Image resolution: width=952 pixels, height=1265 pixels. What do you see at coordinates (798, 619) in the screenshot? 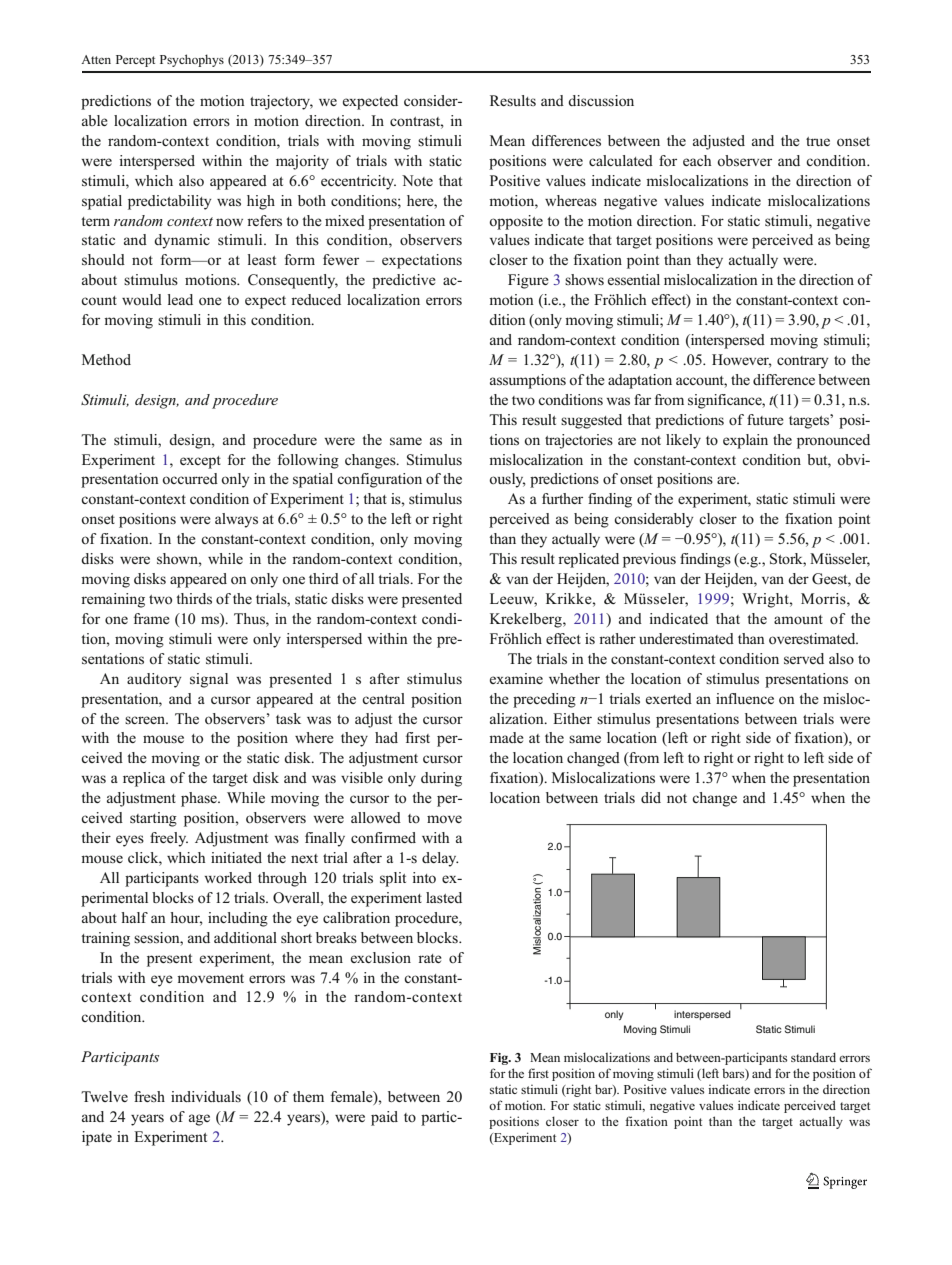
I see `amount` at bounding box center [798, 619].
